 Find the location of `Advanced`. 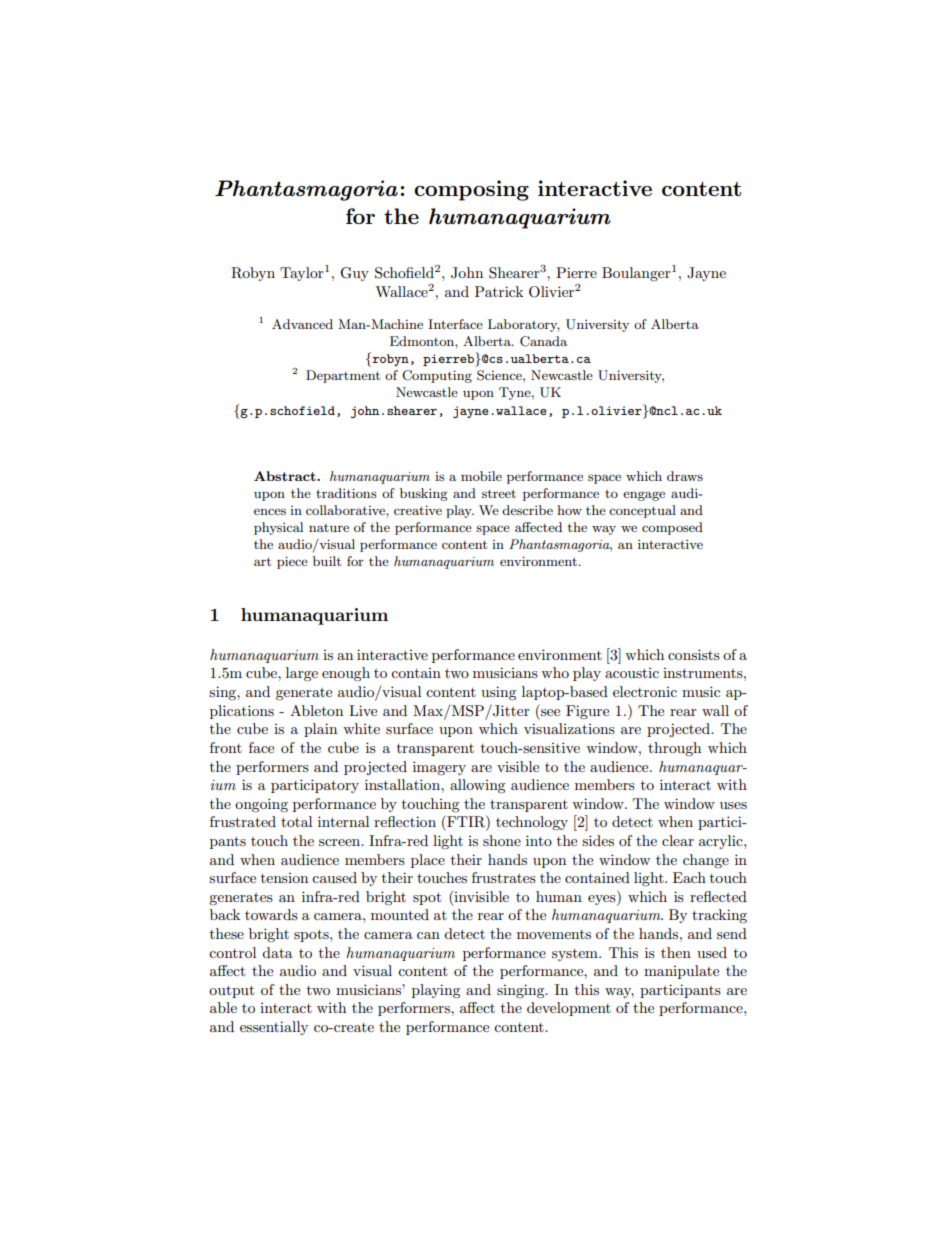

Advanced is located at coordinates (302, 324).
